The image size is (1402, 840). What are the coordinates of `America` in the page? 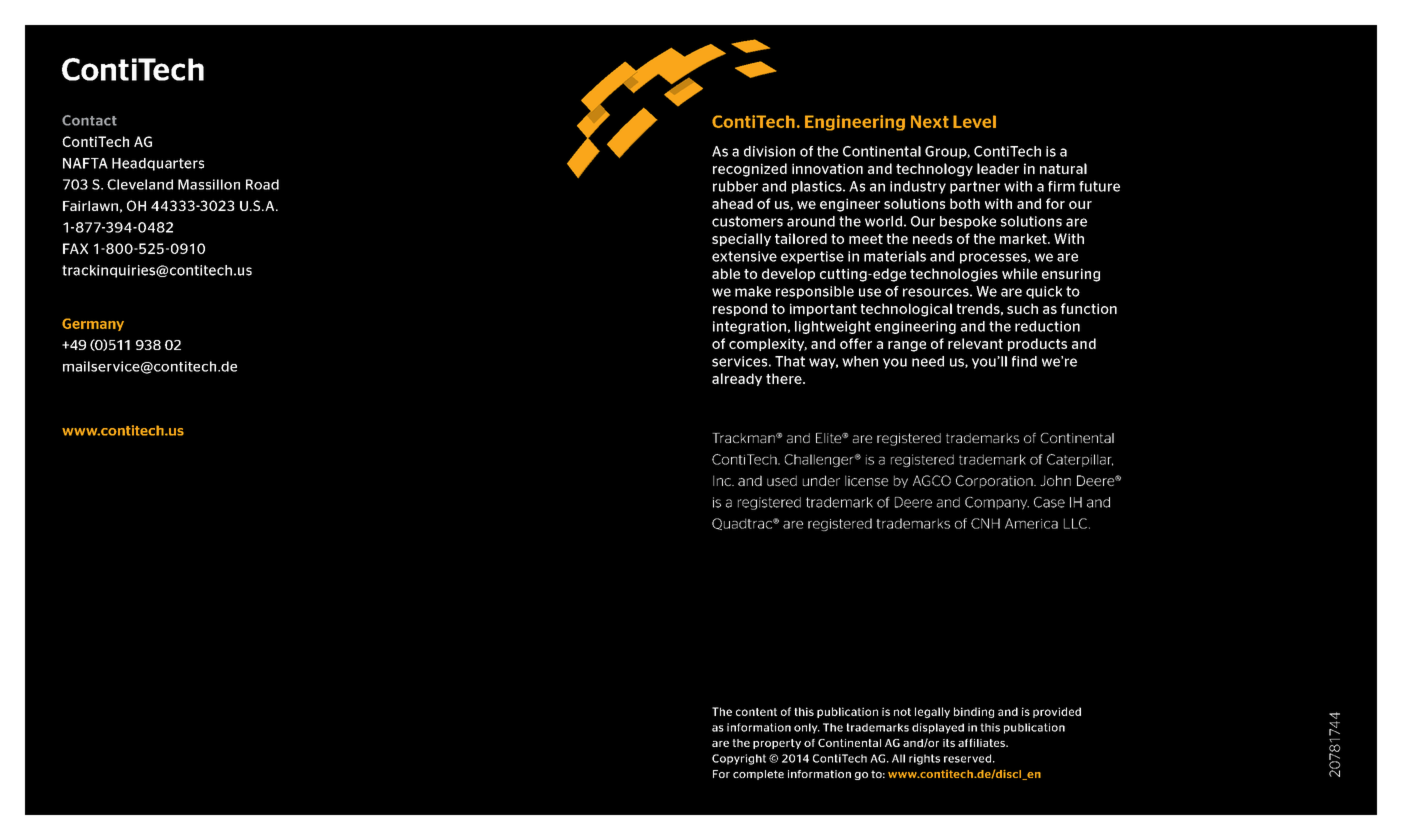 It's located at (1031, 523).
